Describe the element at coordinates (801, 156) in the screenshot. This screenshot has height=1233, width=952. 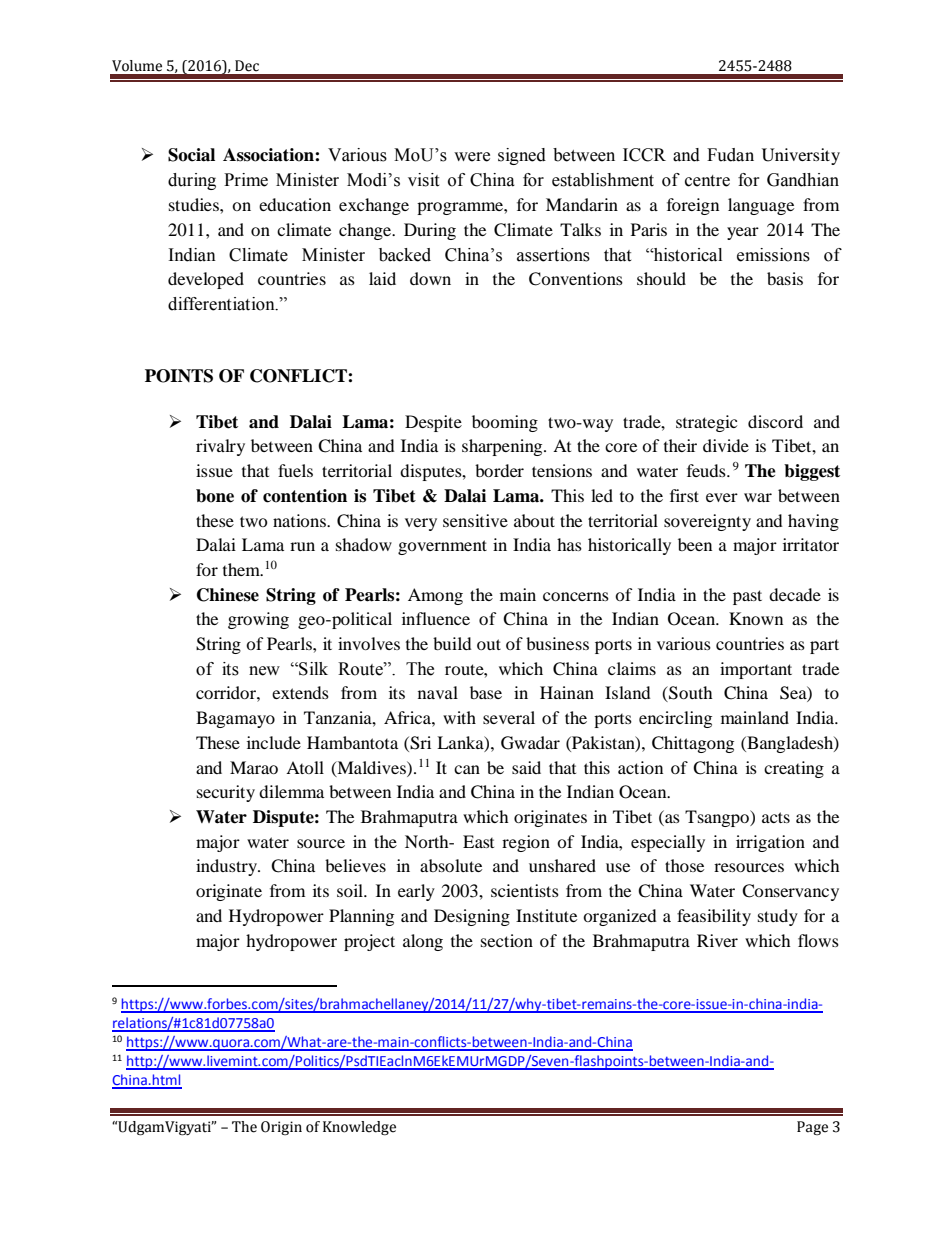
I see `University` at that location.
